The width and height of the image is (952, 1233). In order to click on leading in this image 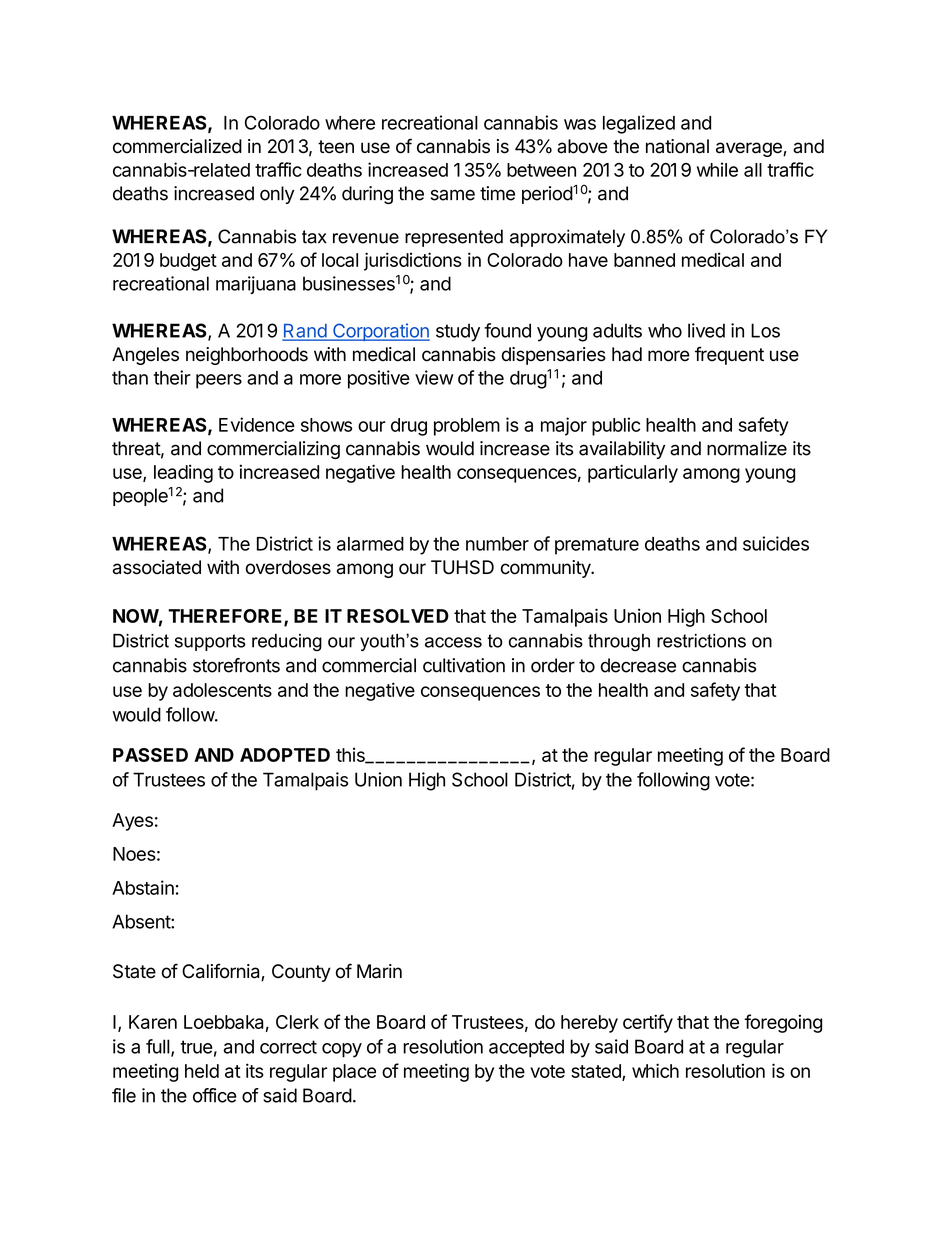, I will do `click(183, 473)`.
